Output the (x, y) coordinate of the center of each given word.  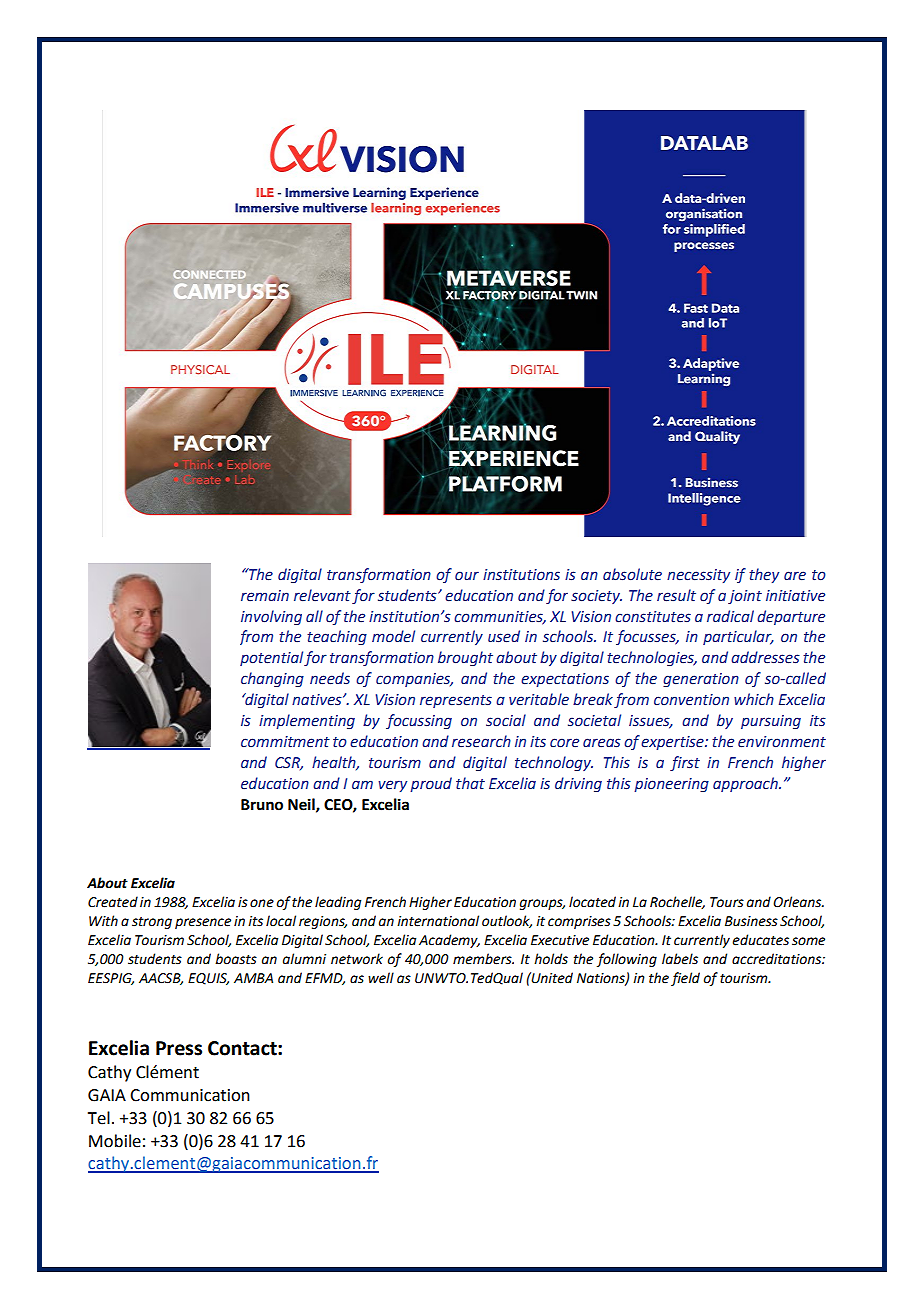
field (685, 979)
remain (265, 596)
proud (431, 784)
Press (179, 1048)
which (754, 699)
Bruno (262, 805)
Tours (727, 902)
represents (456, 701)
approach (746, 784)
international (438, 921)
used (504, 636)
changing (272, 679)
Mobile (115, 1141)
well (381, 978)
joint (745, 597)
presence (203, 923)
